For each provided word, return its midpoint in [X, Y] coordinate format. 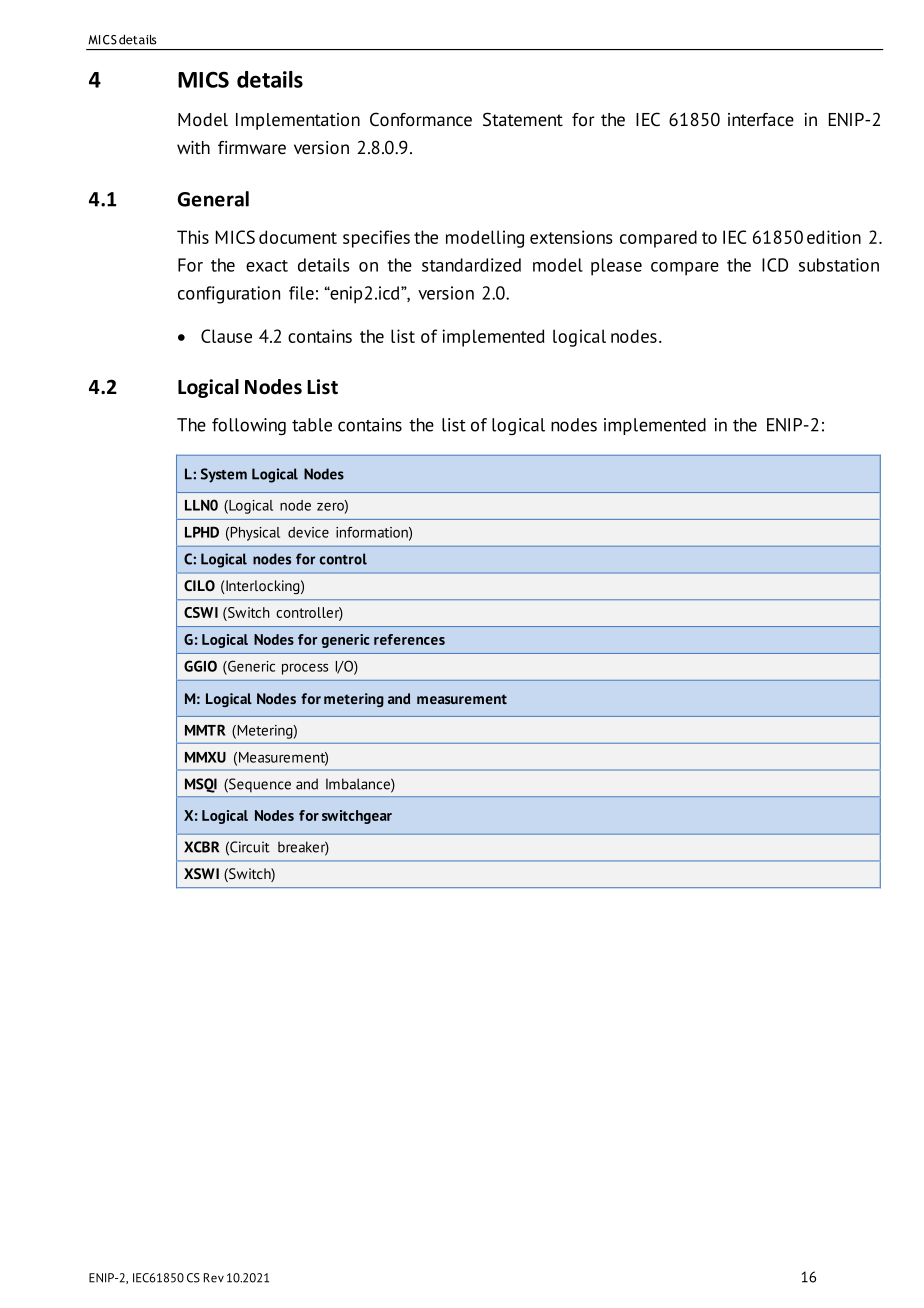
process [305, 669]
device [308, 532]
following [249, 426]
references [409, 639]
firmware [252, 147]
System [224, 475]
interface [761, 120]
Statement [523, 119]
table [312, 425]
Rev [214, 1278]
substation [839, 265]
